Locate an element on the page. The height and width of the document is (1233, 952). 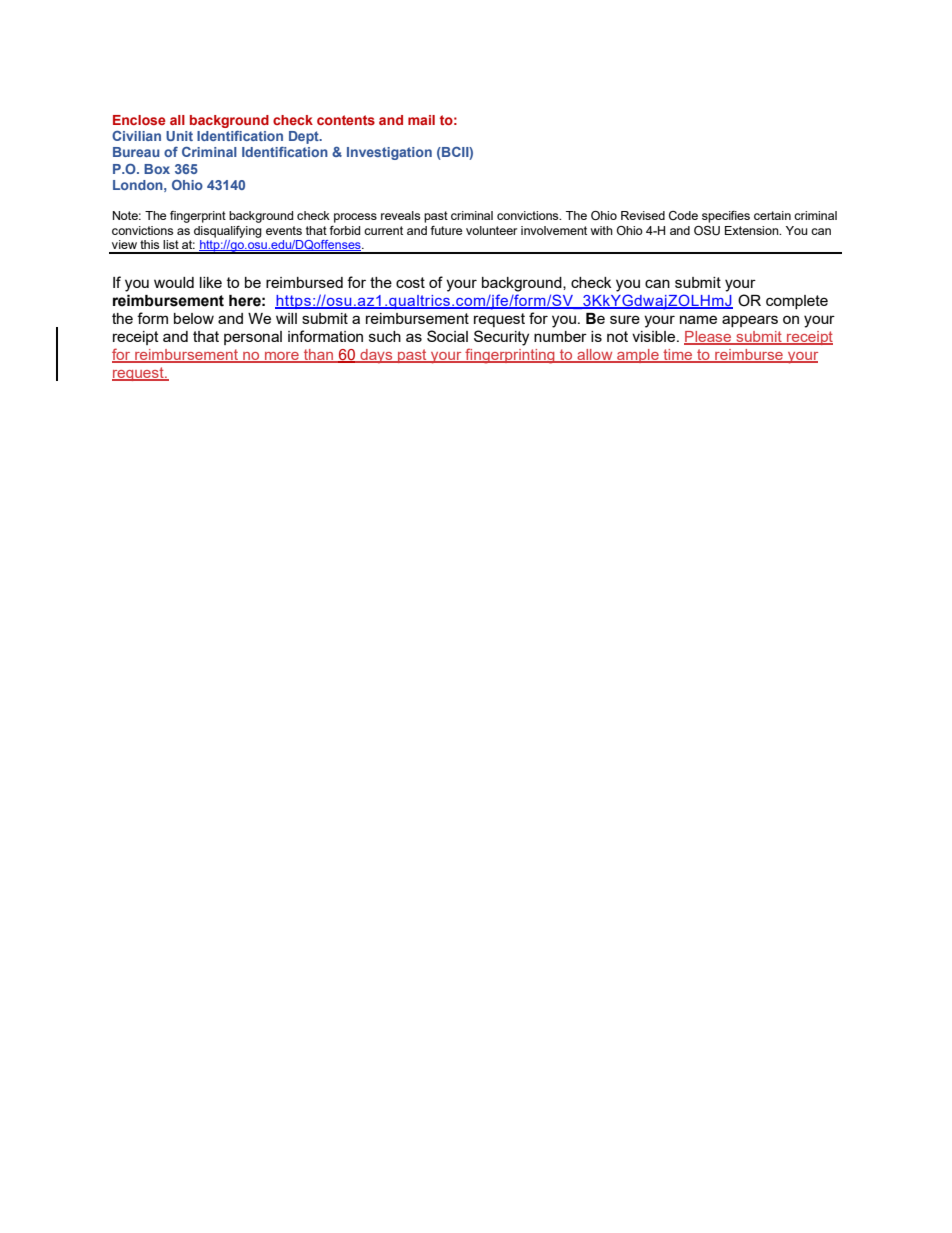
Unit is located at coordinates (179, 136).
